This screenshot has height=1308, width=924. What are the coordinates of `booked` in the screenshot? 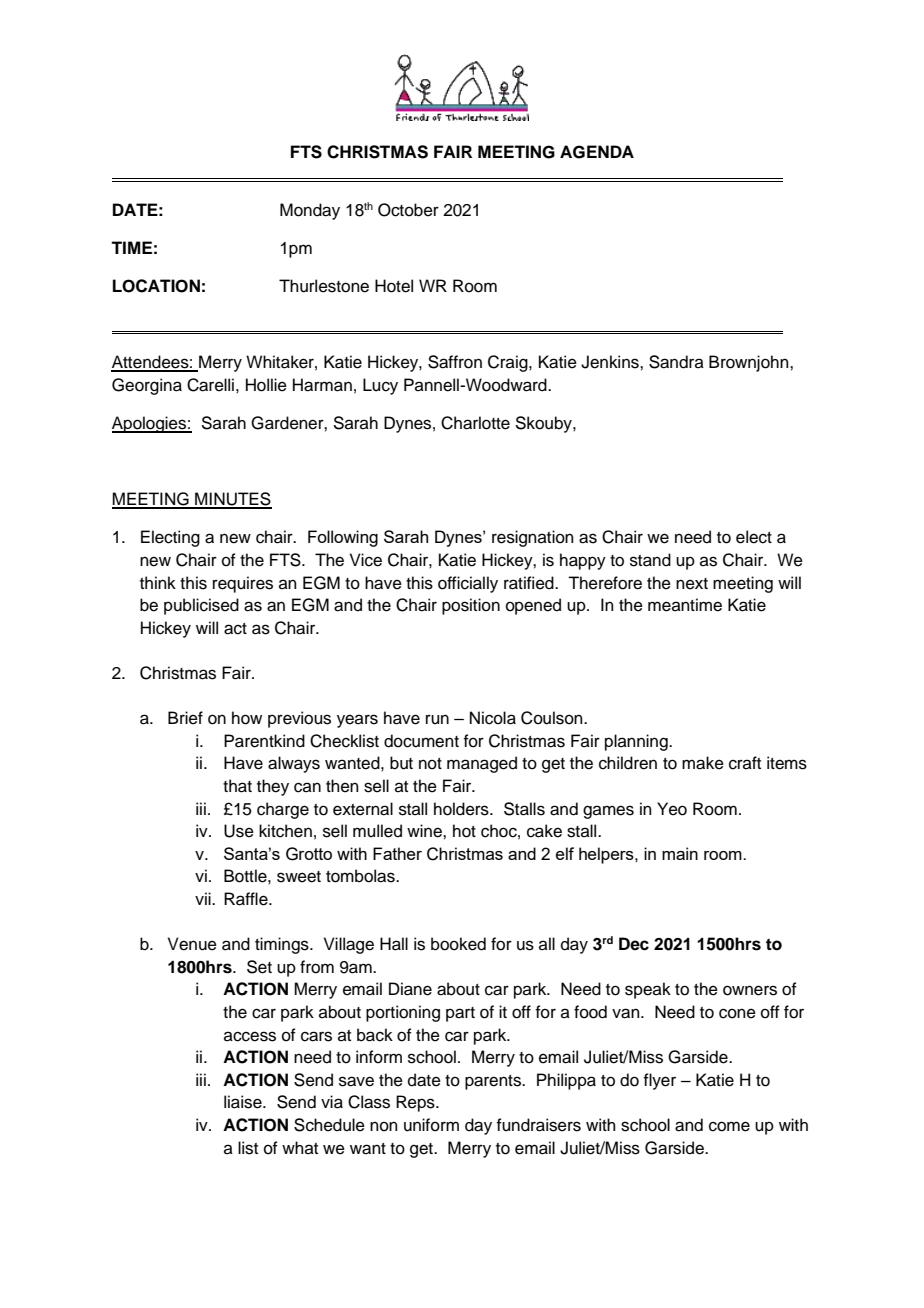 It's located at (458, 944).
